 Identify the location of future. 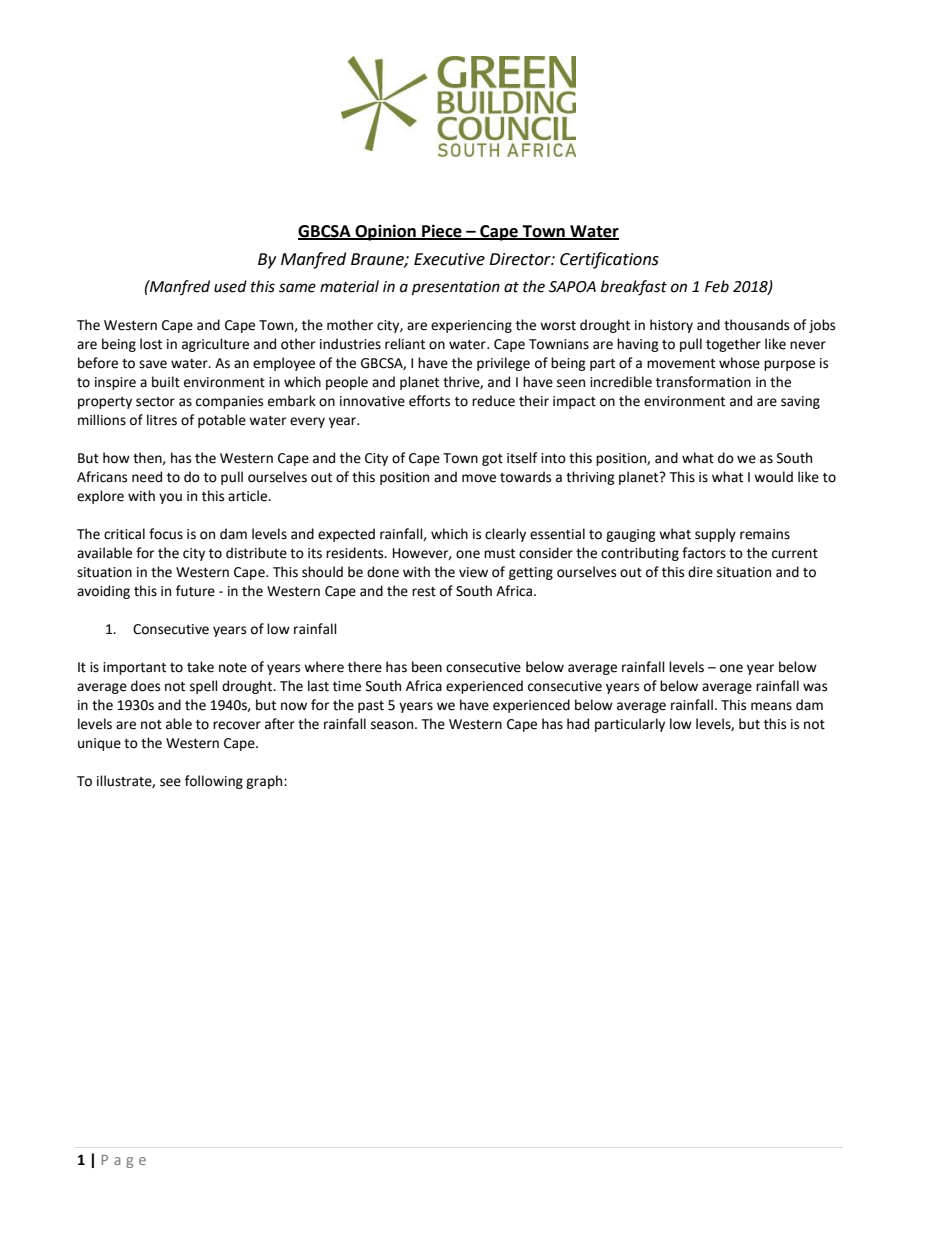
(195, 591).
